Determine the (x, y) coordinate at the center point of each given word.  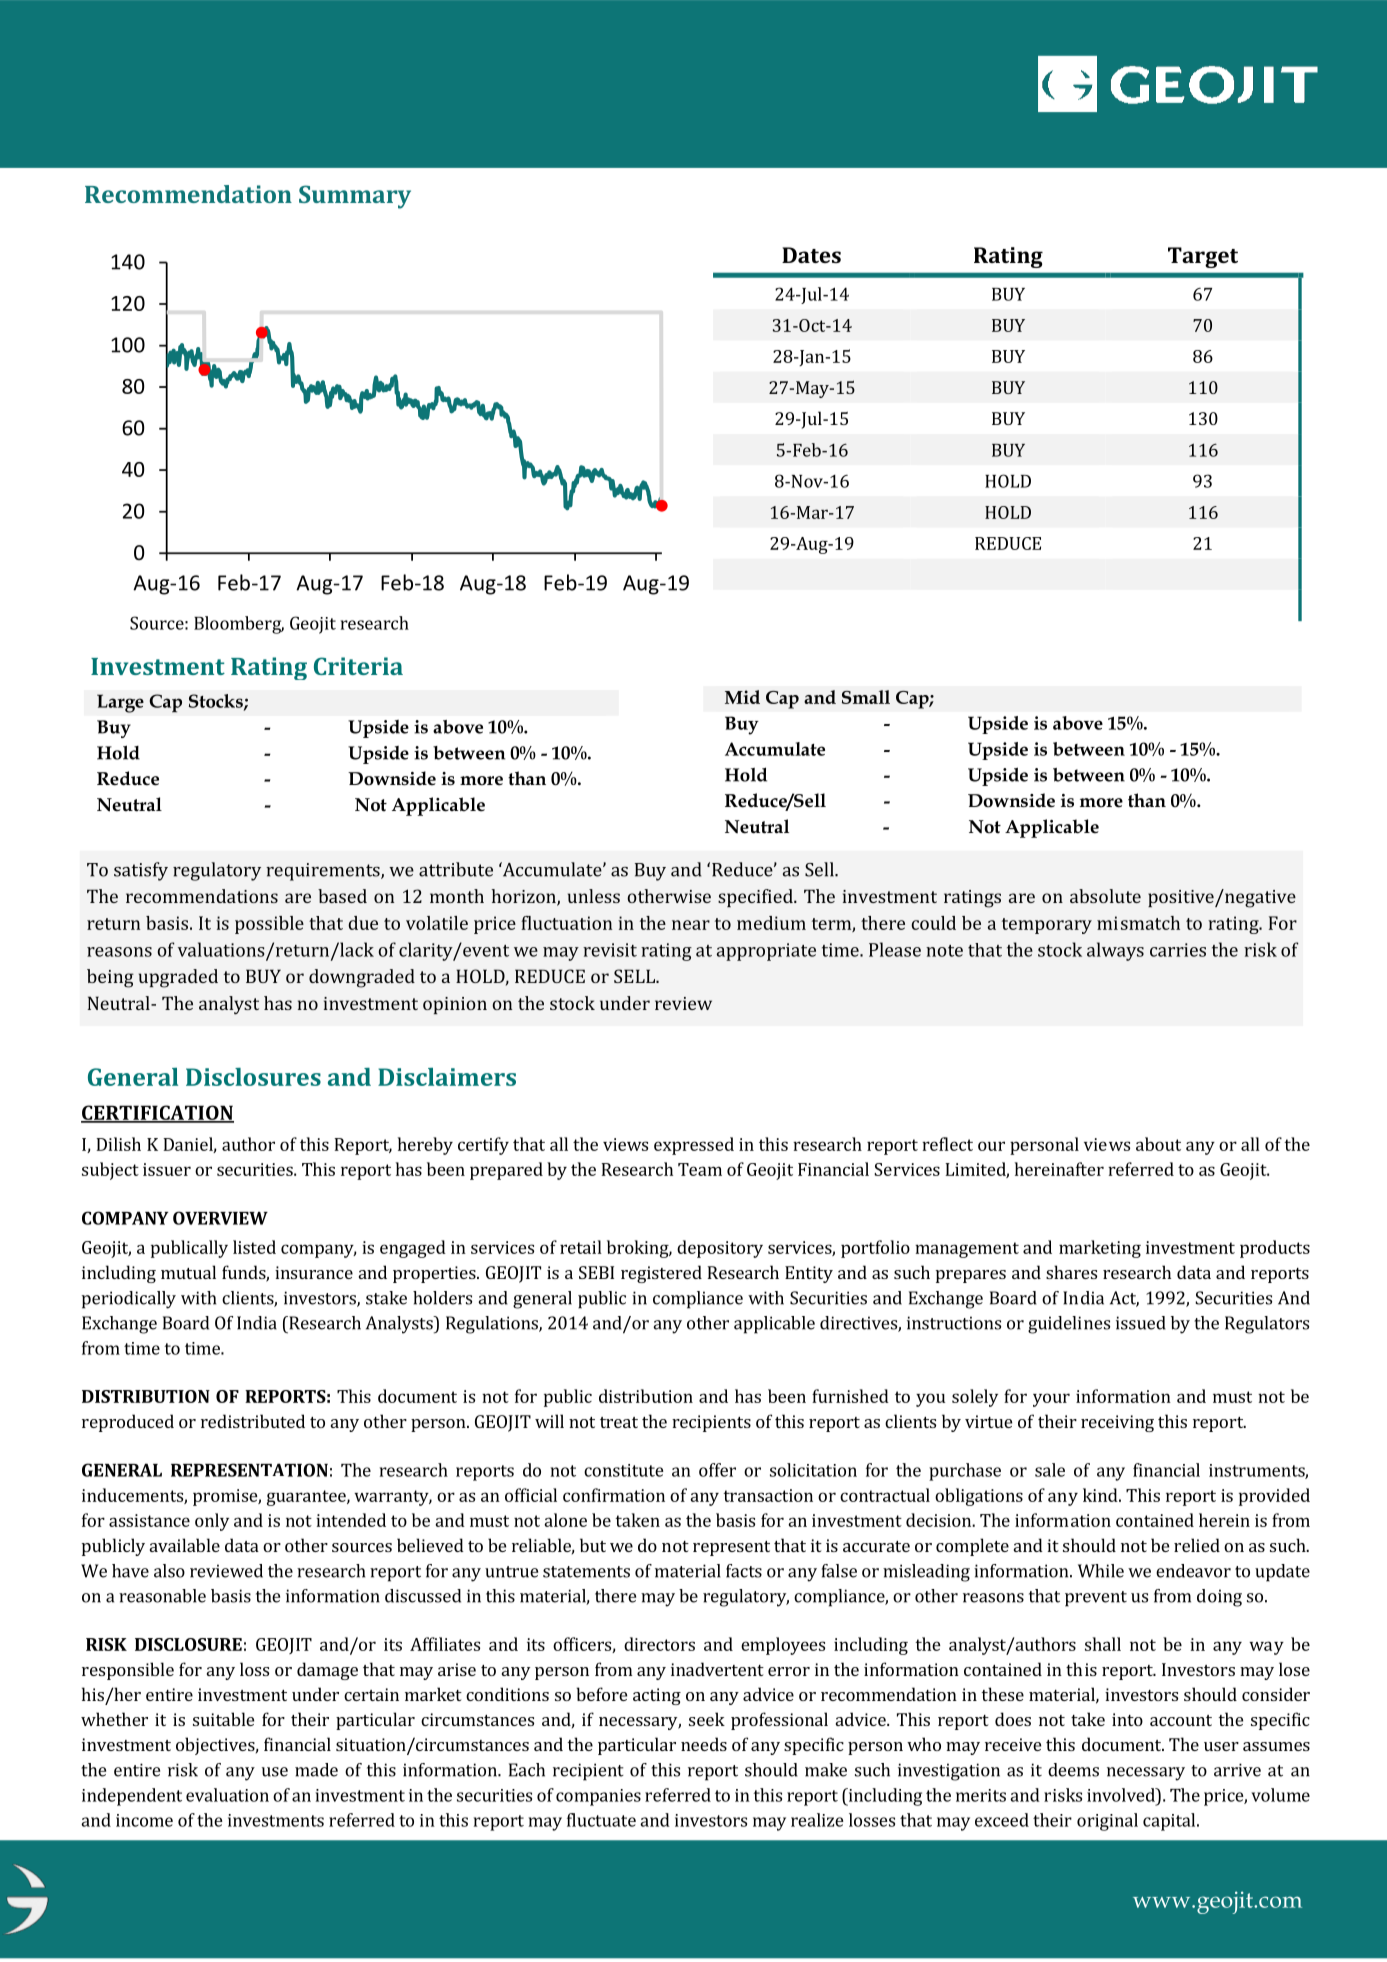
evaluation (227, 1795)
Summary (355, 197)
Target (1203, 257)
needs (704, 1744)
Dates (811, 255)
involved (1122, 1795)
